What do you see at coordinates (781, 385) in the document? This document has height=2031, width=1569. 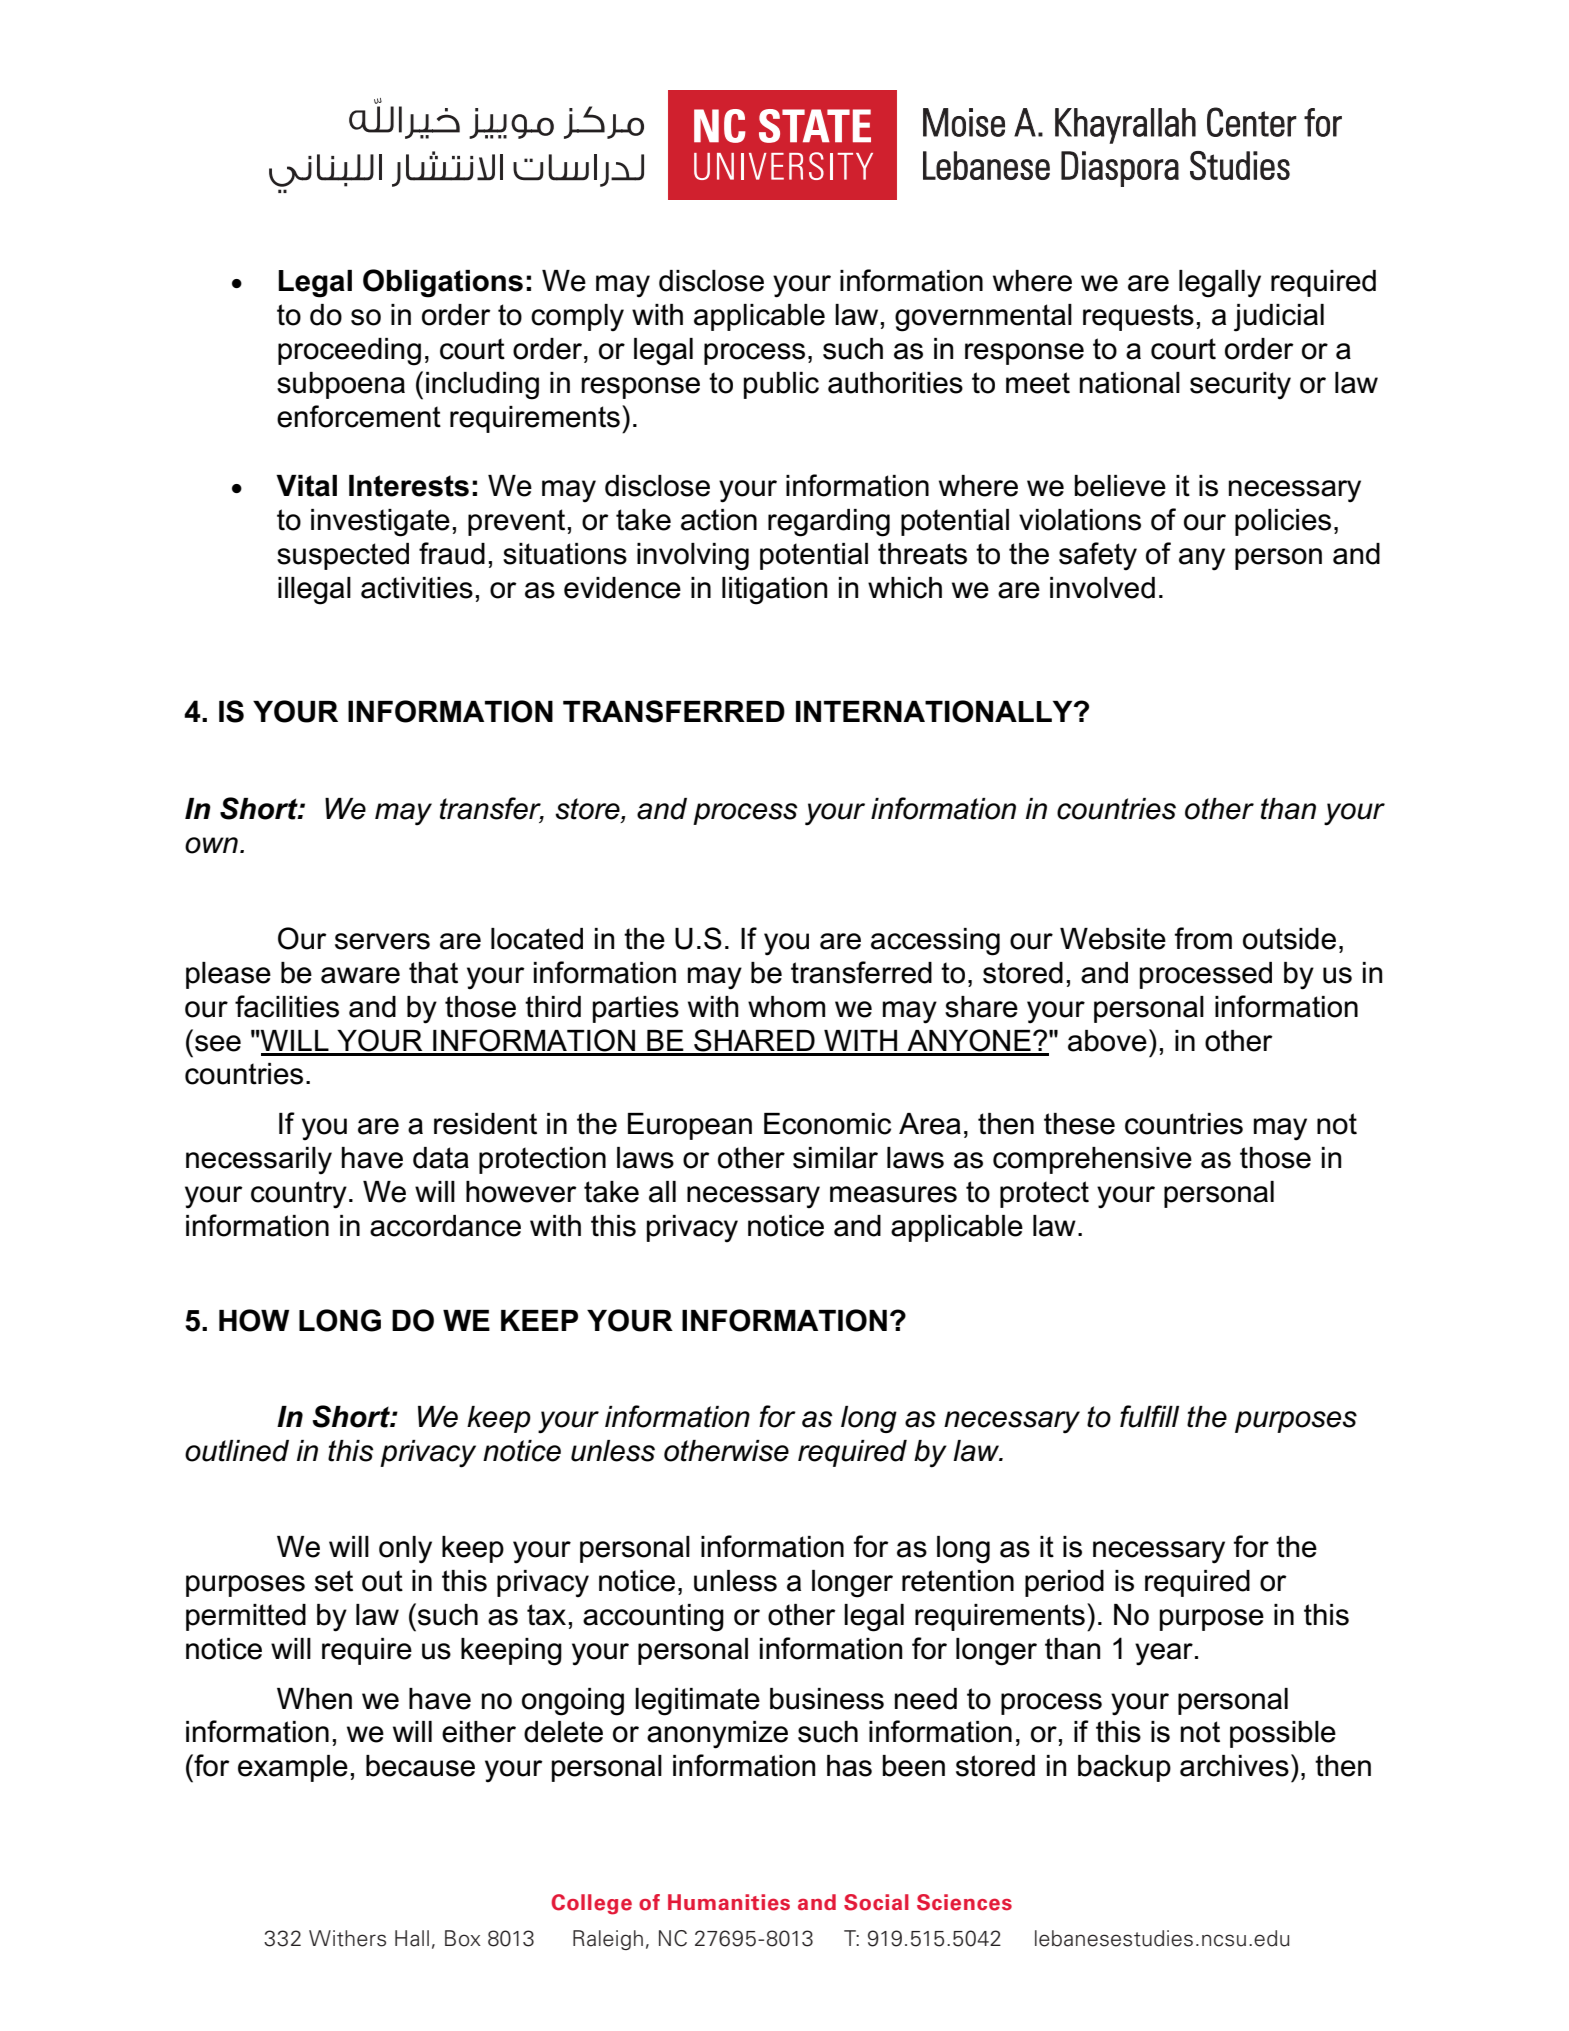 I see `public` at bounding box center [781, 385].
